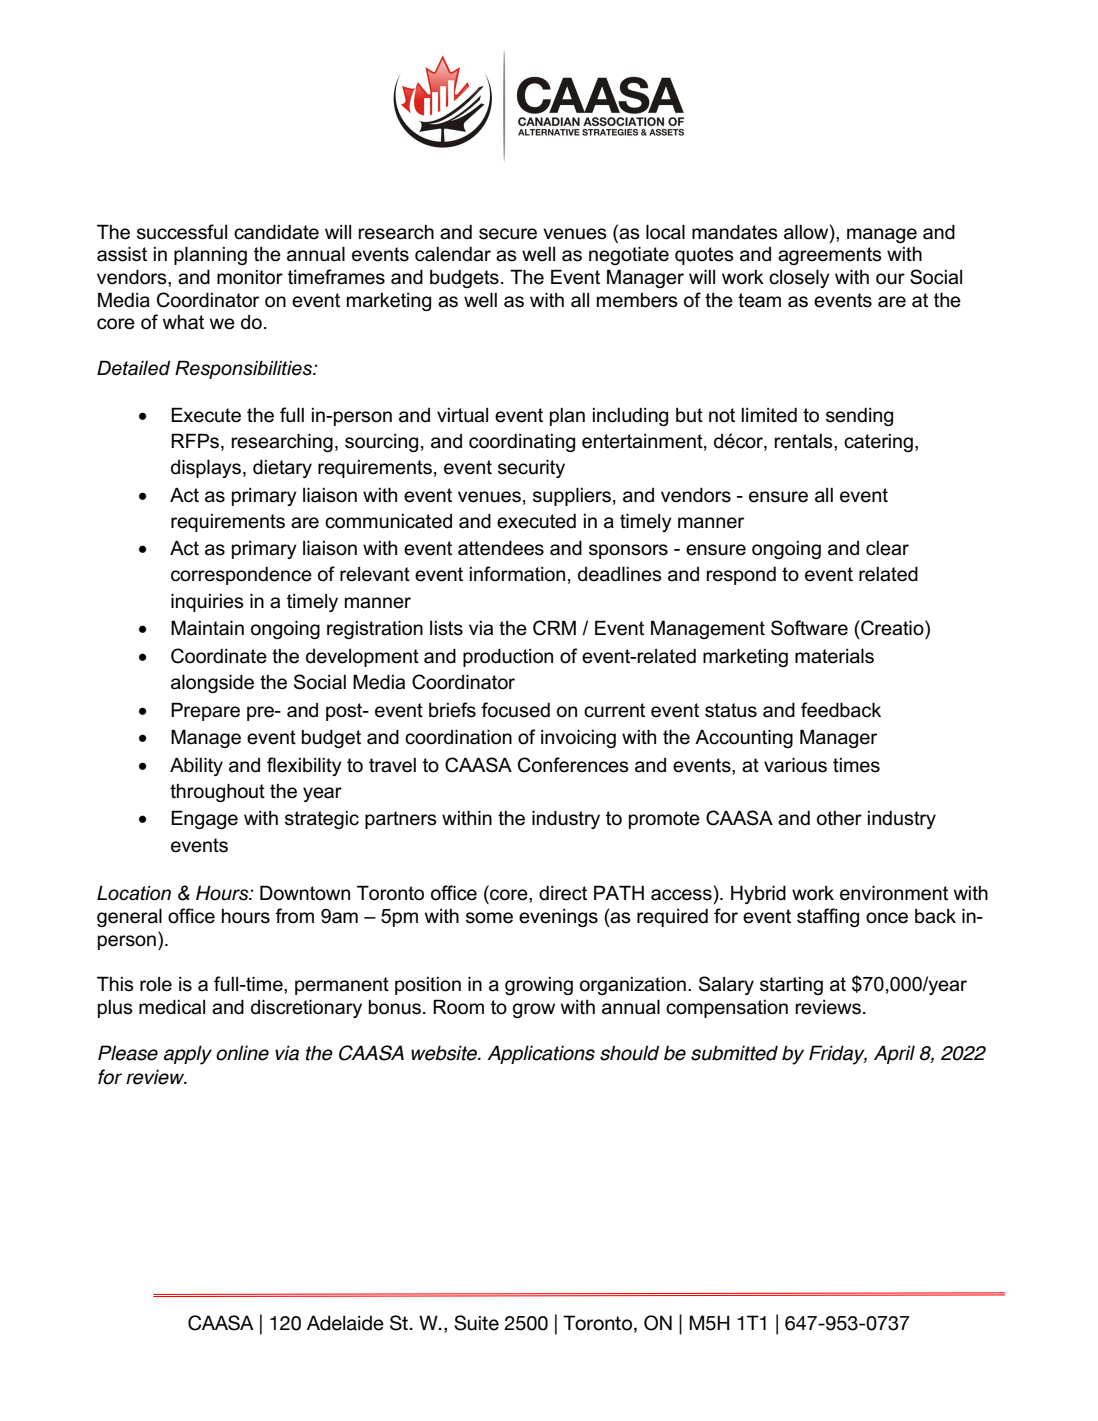  Describe the element at coordinates (250, 277) in the document. I see `monitor` at that location.
